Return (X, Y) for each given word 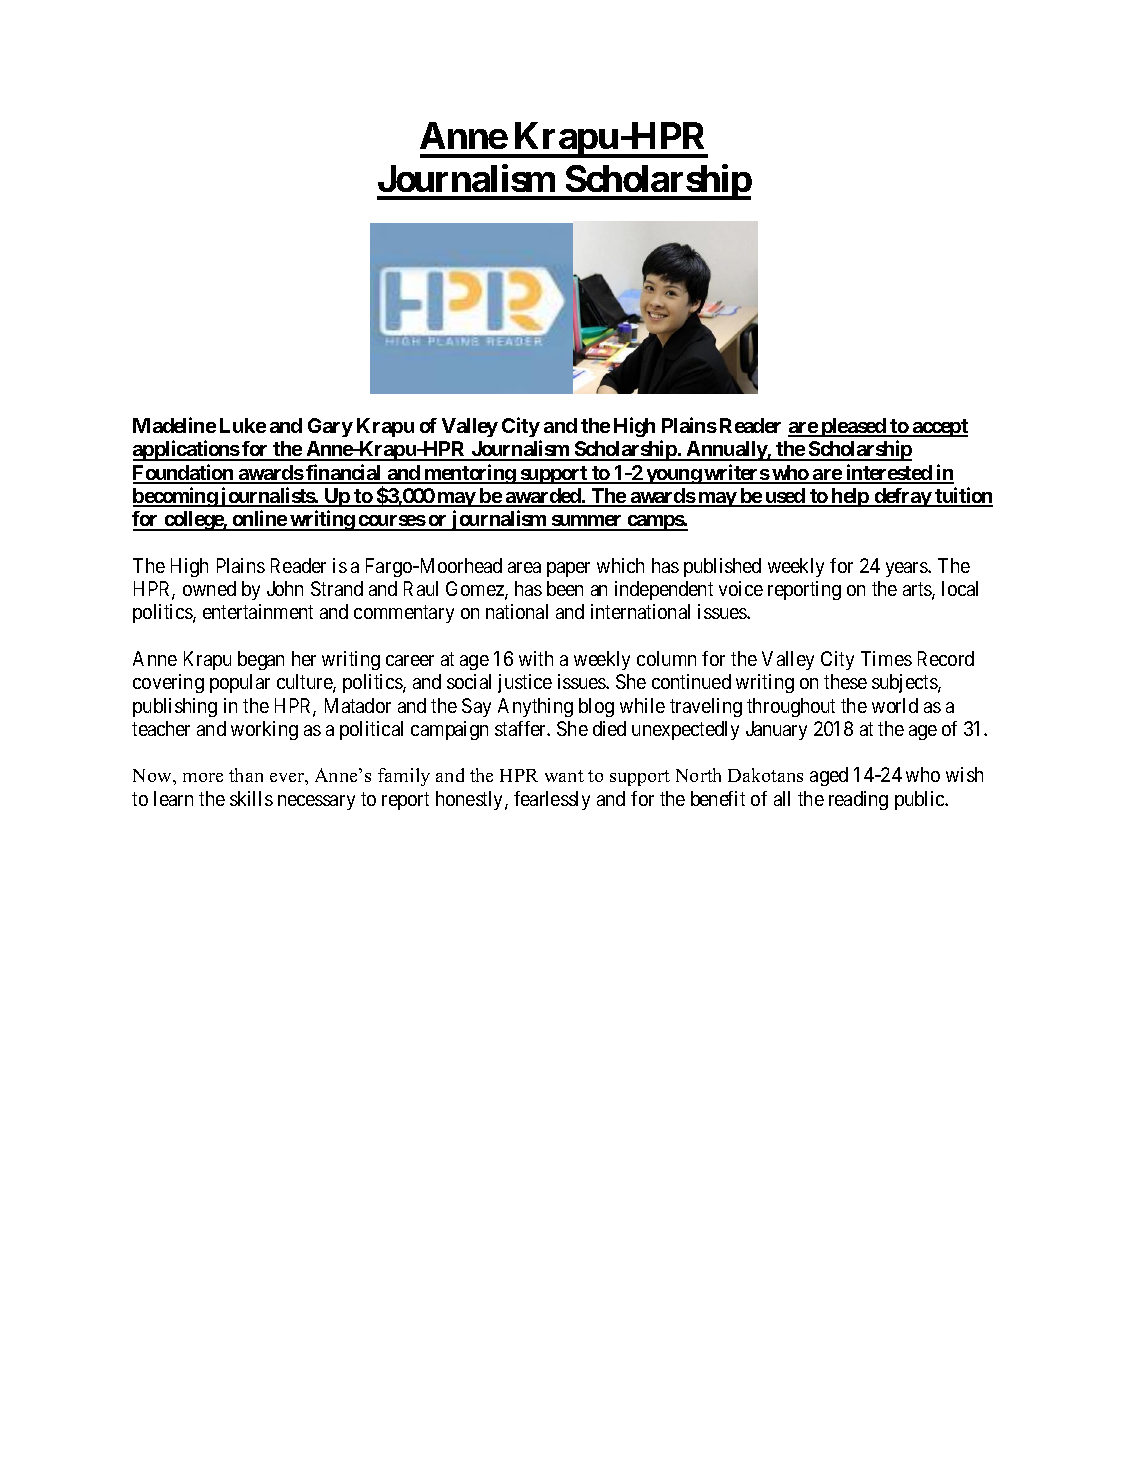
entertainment (258, 611)
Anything (535, 707)
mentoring (470, 474)
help (850, 497)
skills (251, 798)
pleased (853, 427)
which (620, 565)
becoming (176, 497)
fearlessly (552, 800)
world (895, 705)
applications (186, 450)
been (565, 588)
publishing (175, 707)
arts (918, 590)
